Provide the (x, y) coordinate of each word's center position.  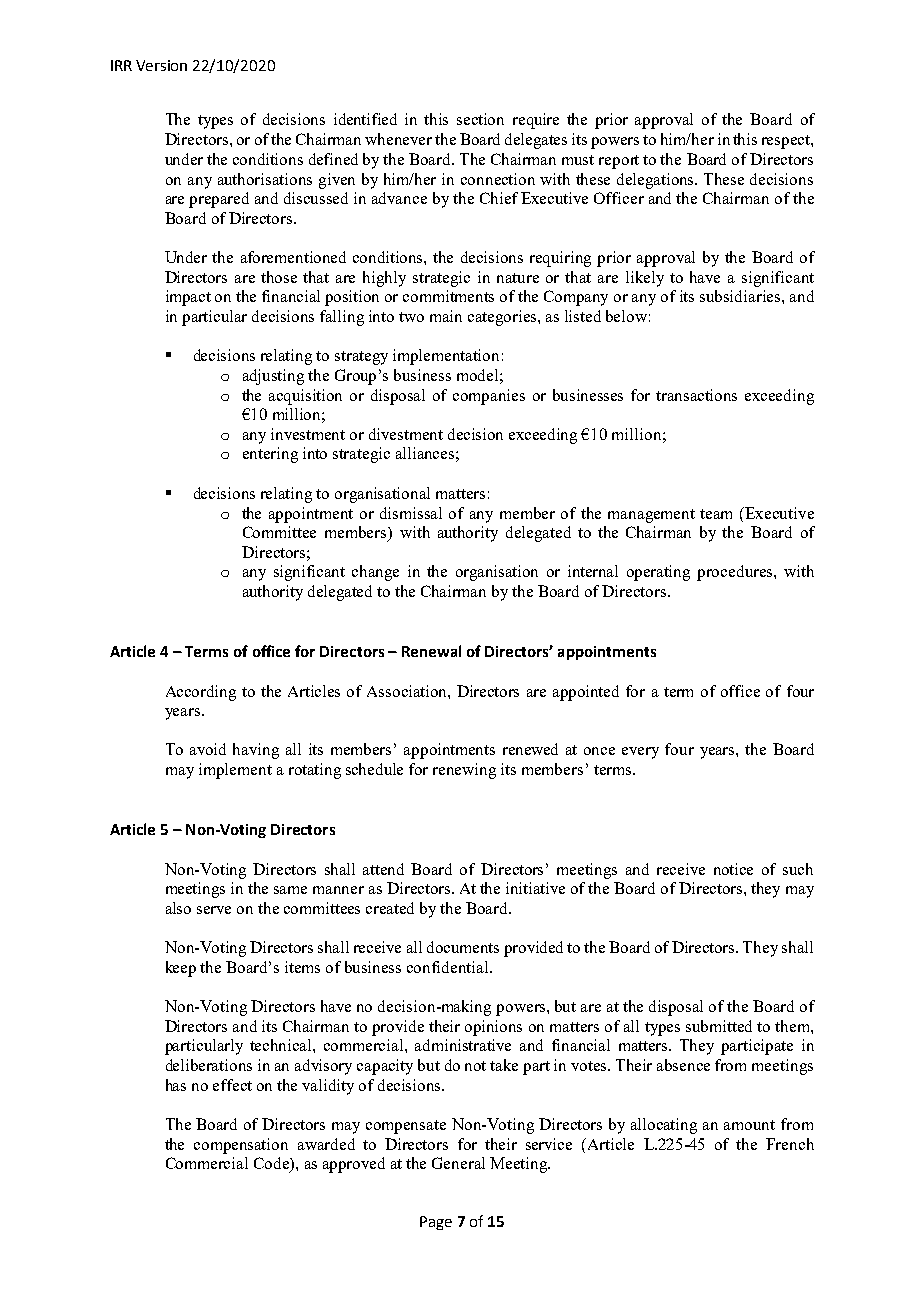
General (458, 1163)
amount (749, 1125)
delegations (657, 181)
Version (161, 65)
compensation (241, 1146)
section (480, 119)
